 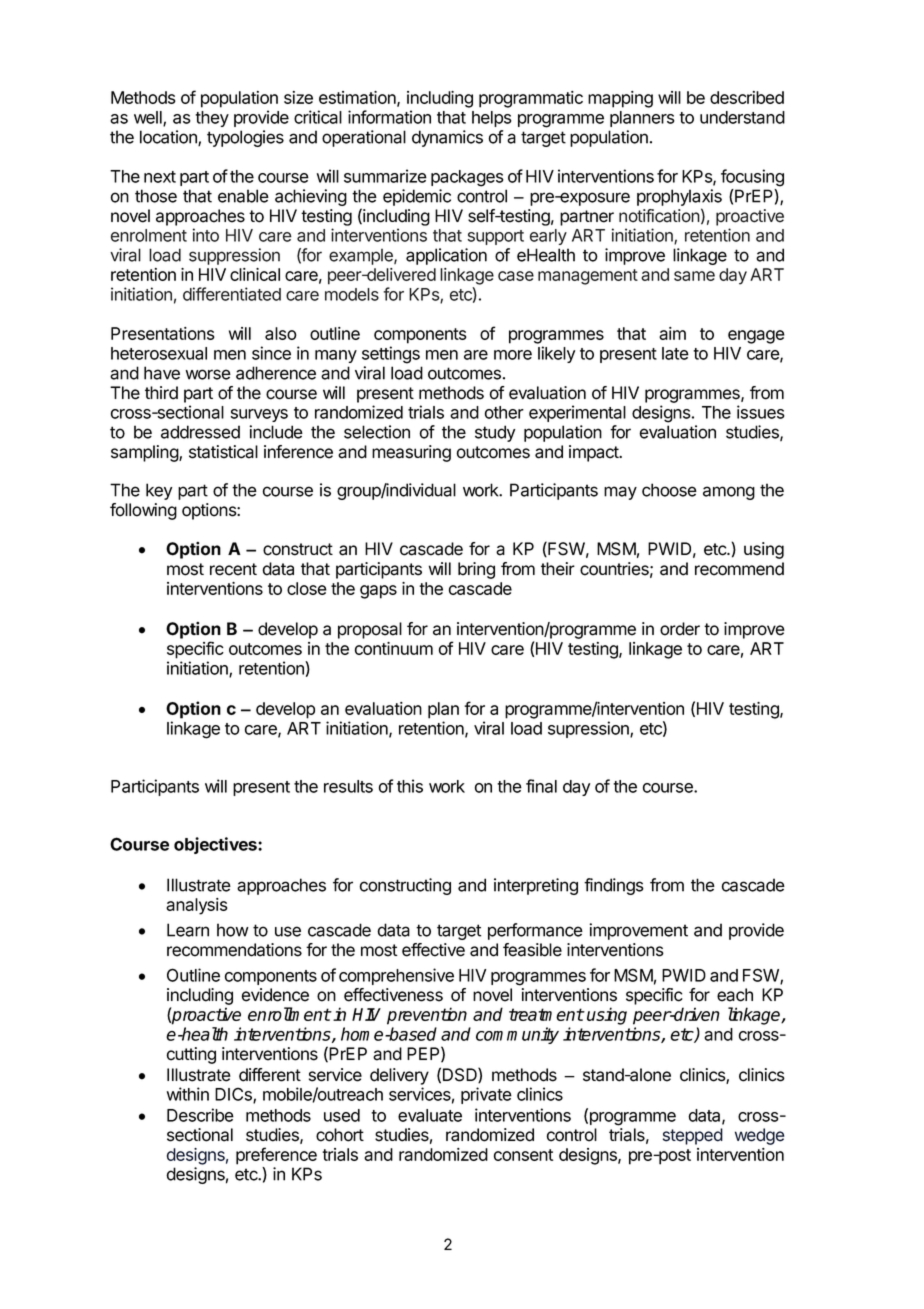 I want to click on dynamics, so click(x=447, y=138).
